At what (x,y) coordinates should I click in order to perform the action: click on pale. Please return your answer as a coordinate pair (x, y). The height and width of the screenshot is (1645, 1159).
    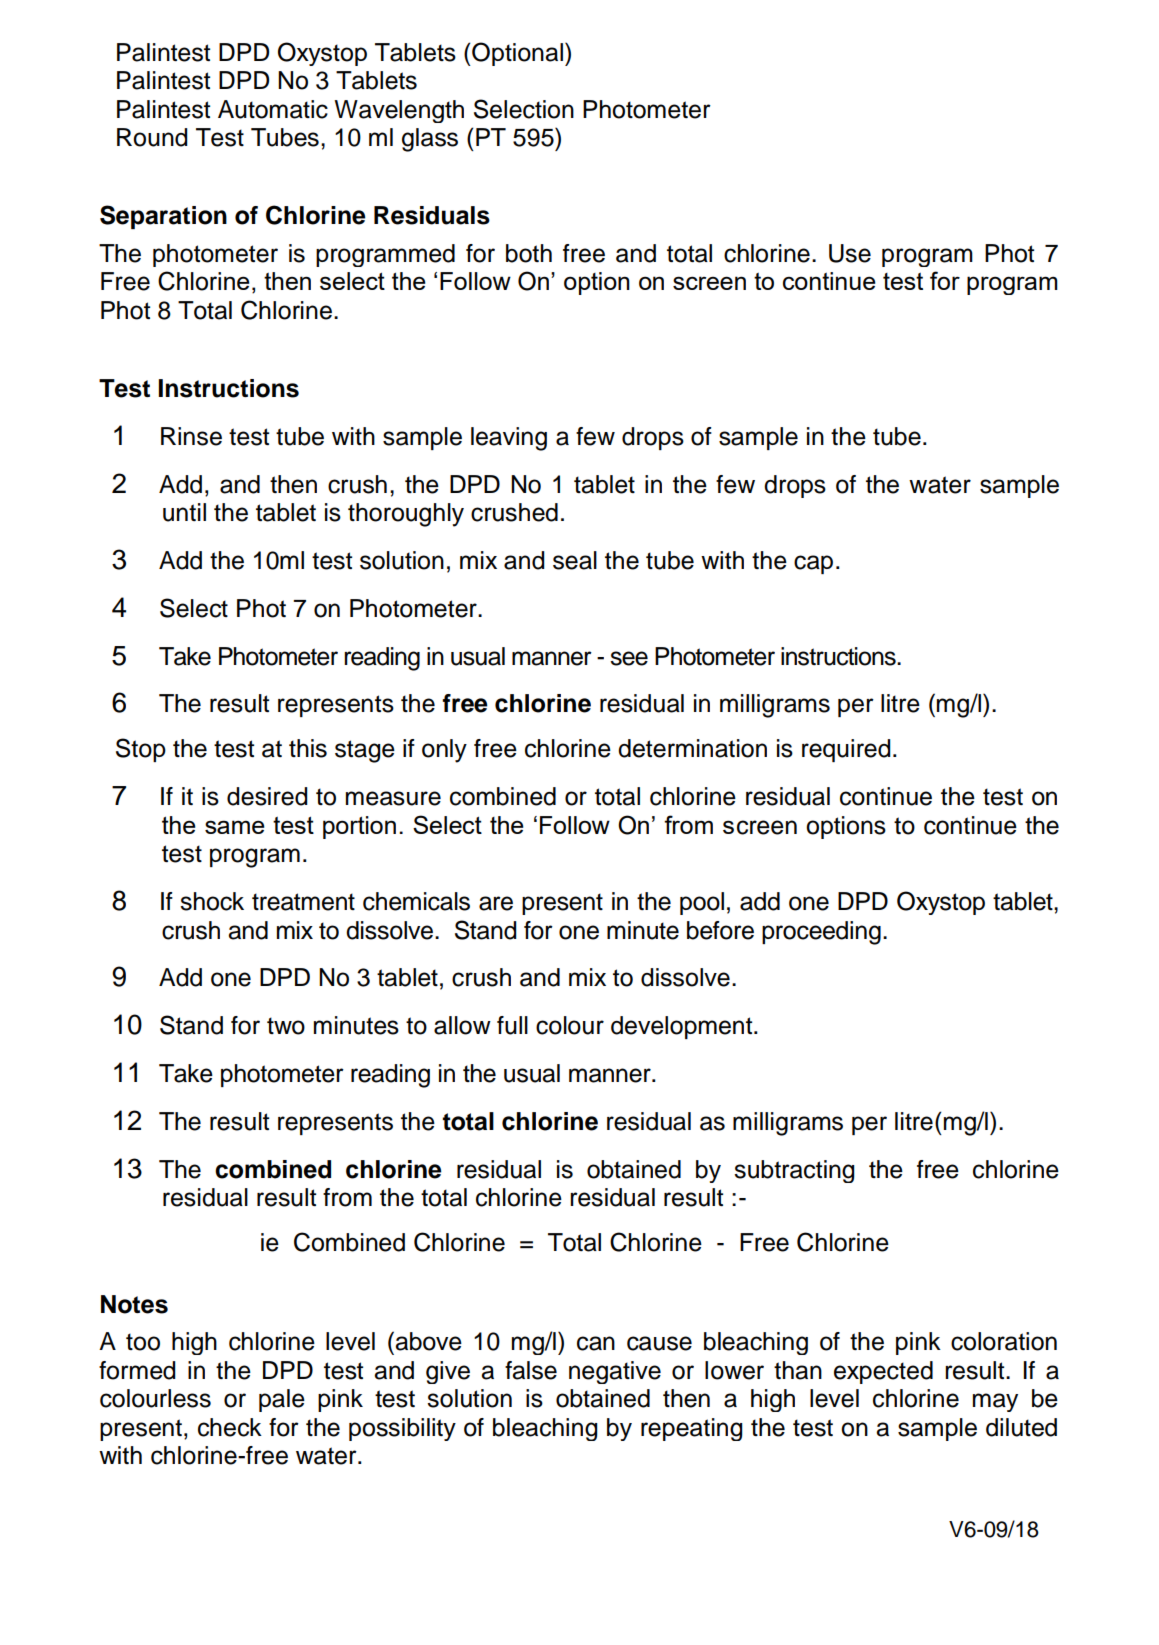
    Looking at the image, I should click on (282, 1400).
